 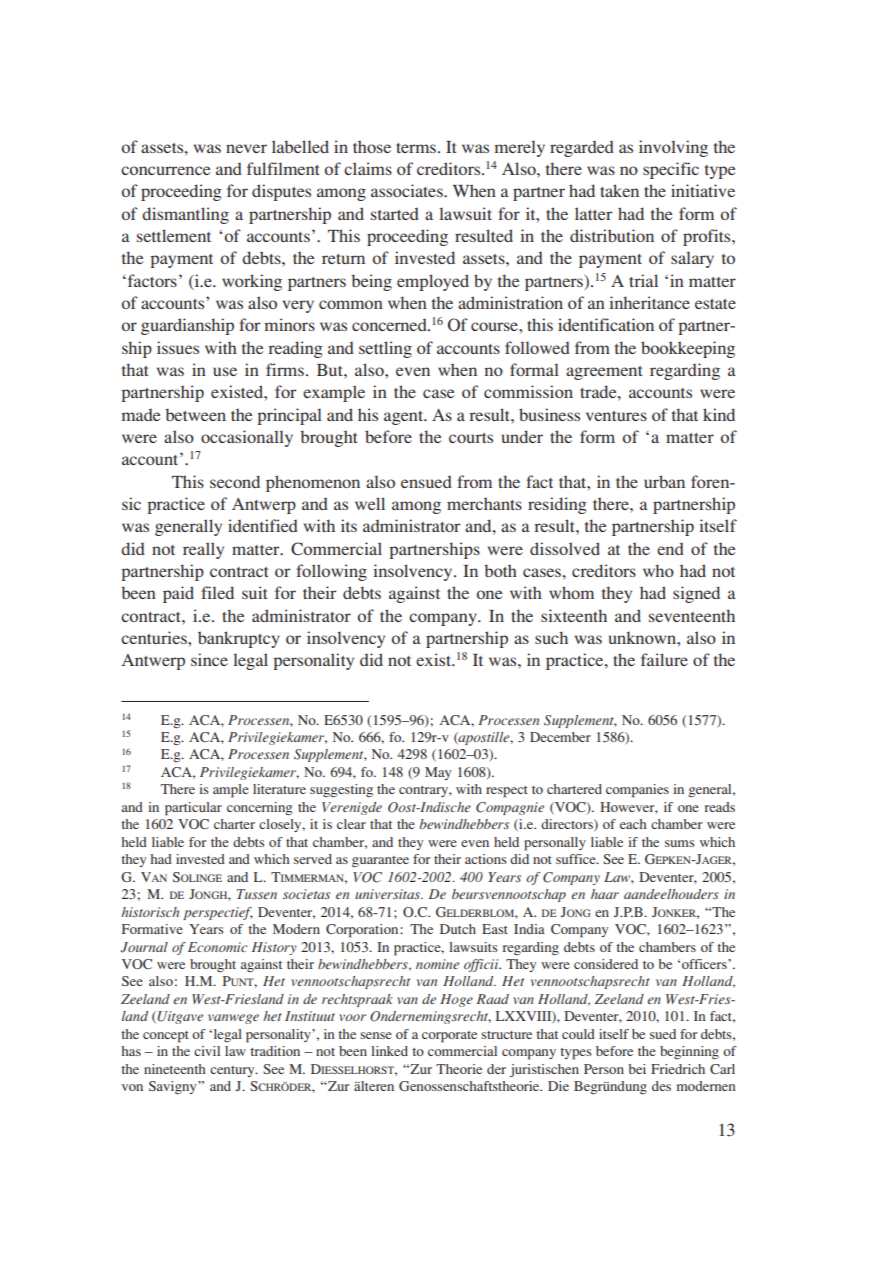 What do you see at coordinates (438, 773) in the image?
I see `May` at bounding box center [438, 773].
